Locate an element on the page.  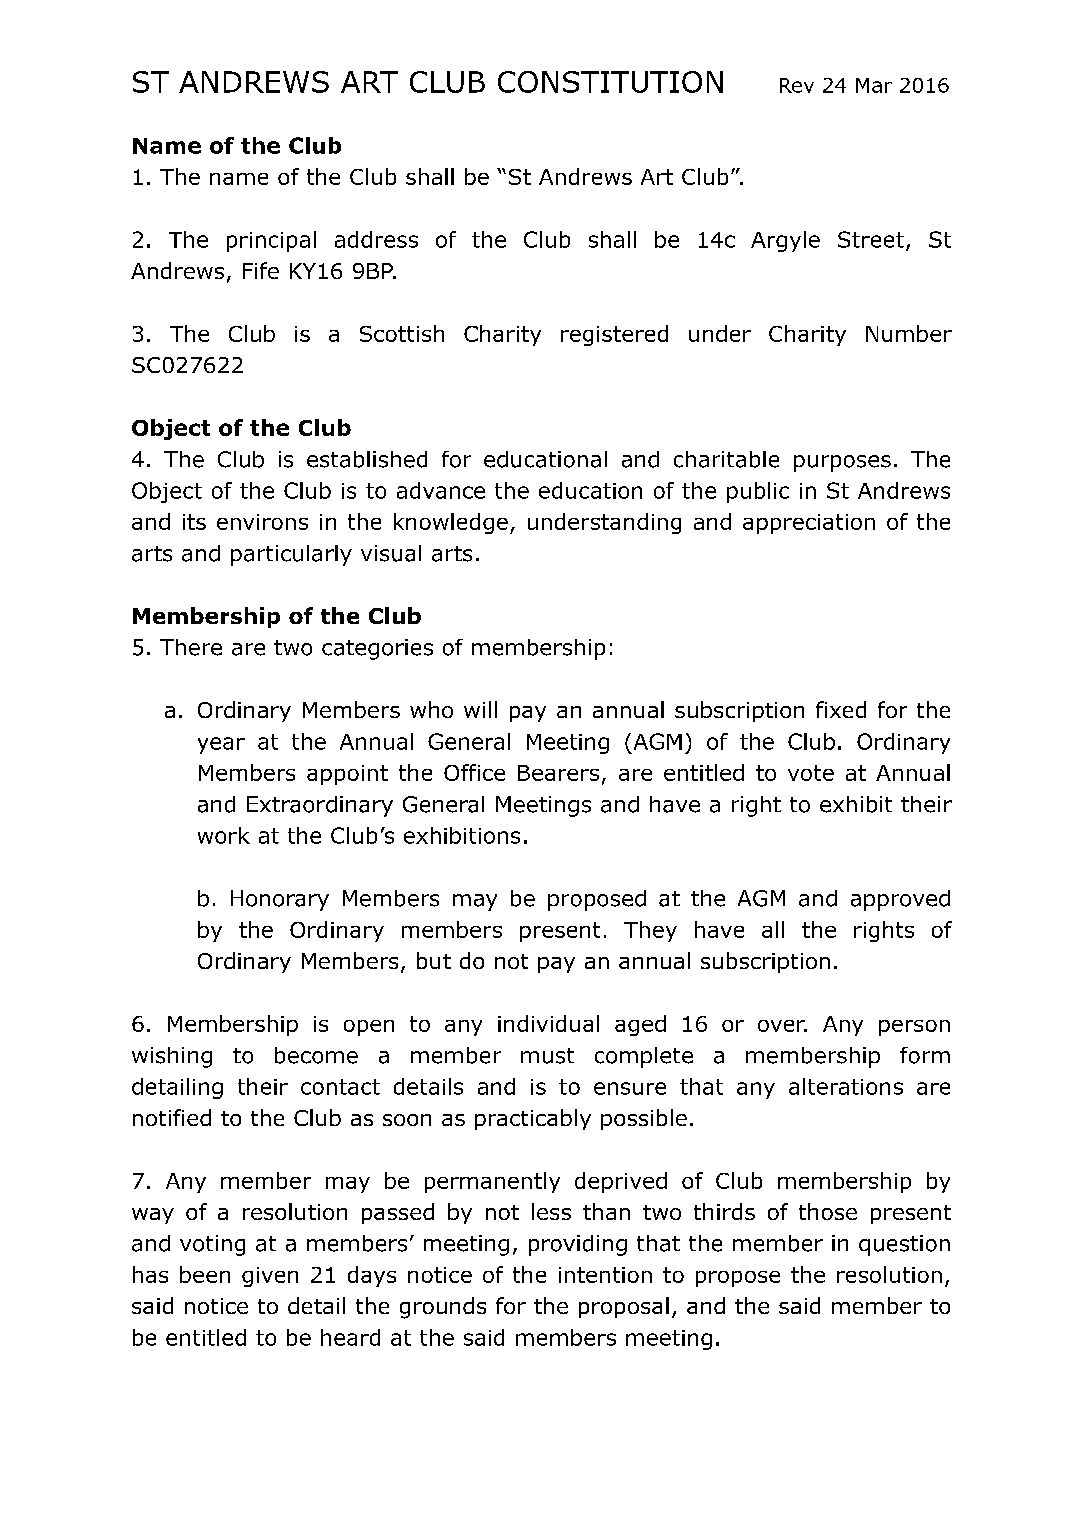
given is located at coordinates (270, 1277).
